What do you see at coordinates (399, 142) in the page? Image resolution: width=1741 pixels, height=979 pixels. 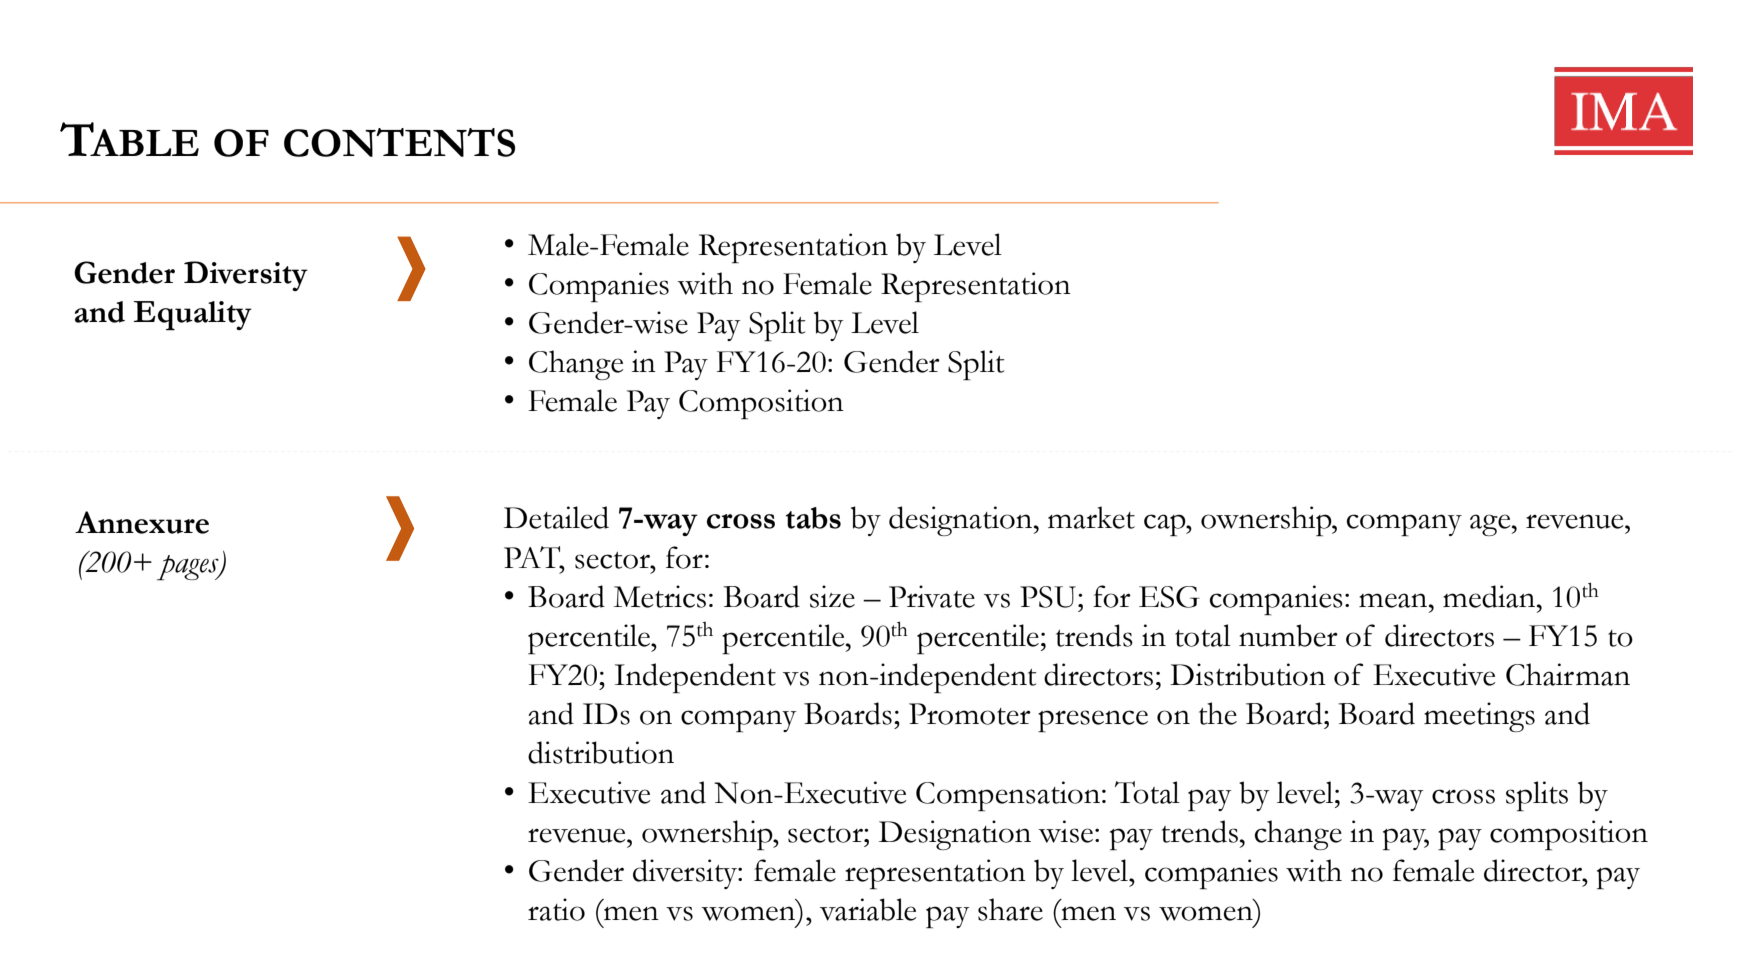 I see `CONTENTS` at bounding box center [399, 142].
